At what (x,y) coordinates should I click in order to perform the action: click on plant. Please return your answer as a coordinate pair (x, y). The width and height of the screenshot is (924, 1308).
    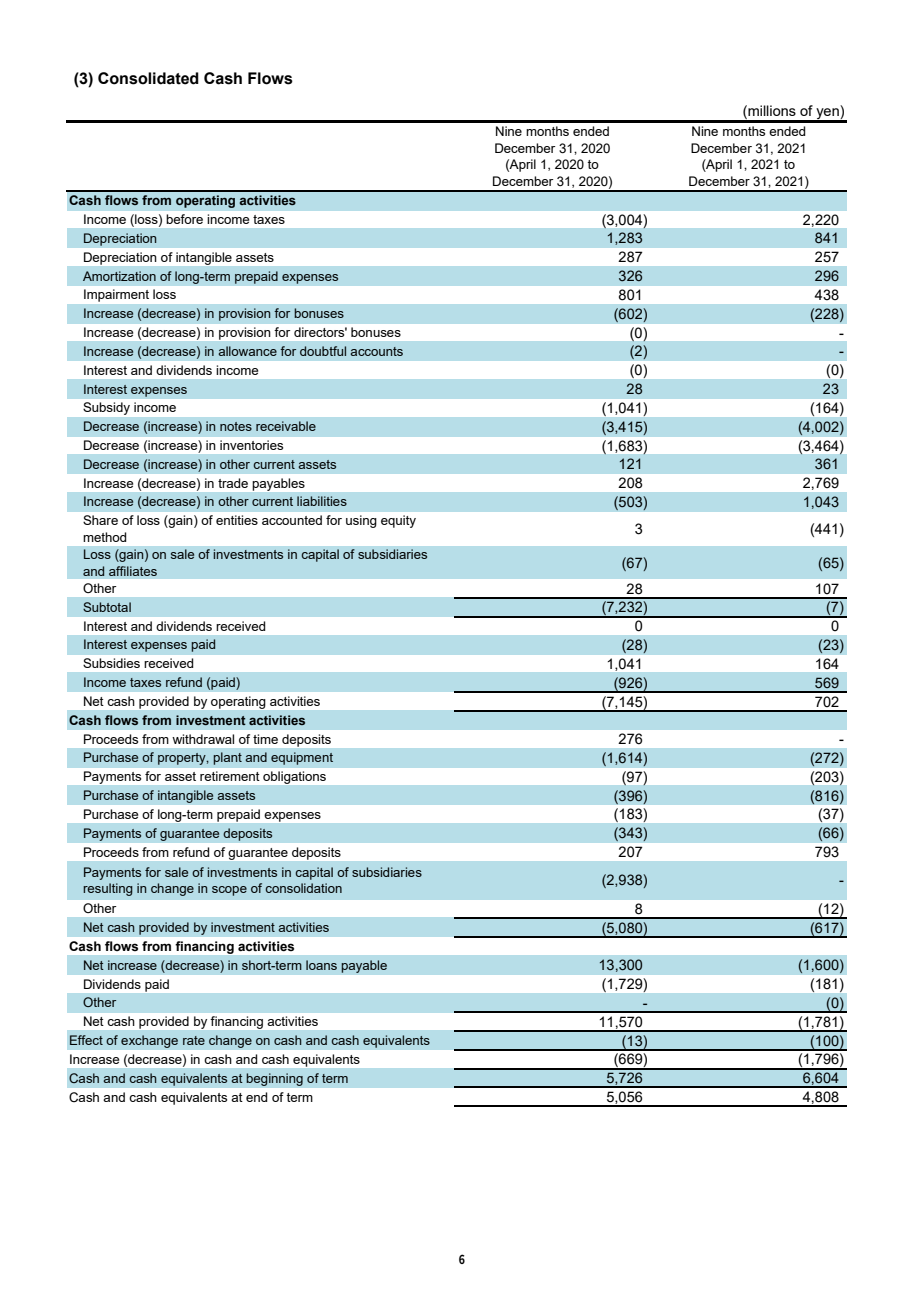
    Looking at the image, I should click on (227, 758).
